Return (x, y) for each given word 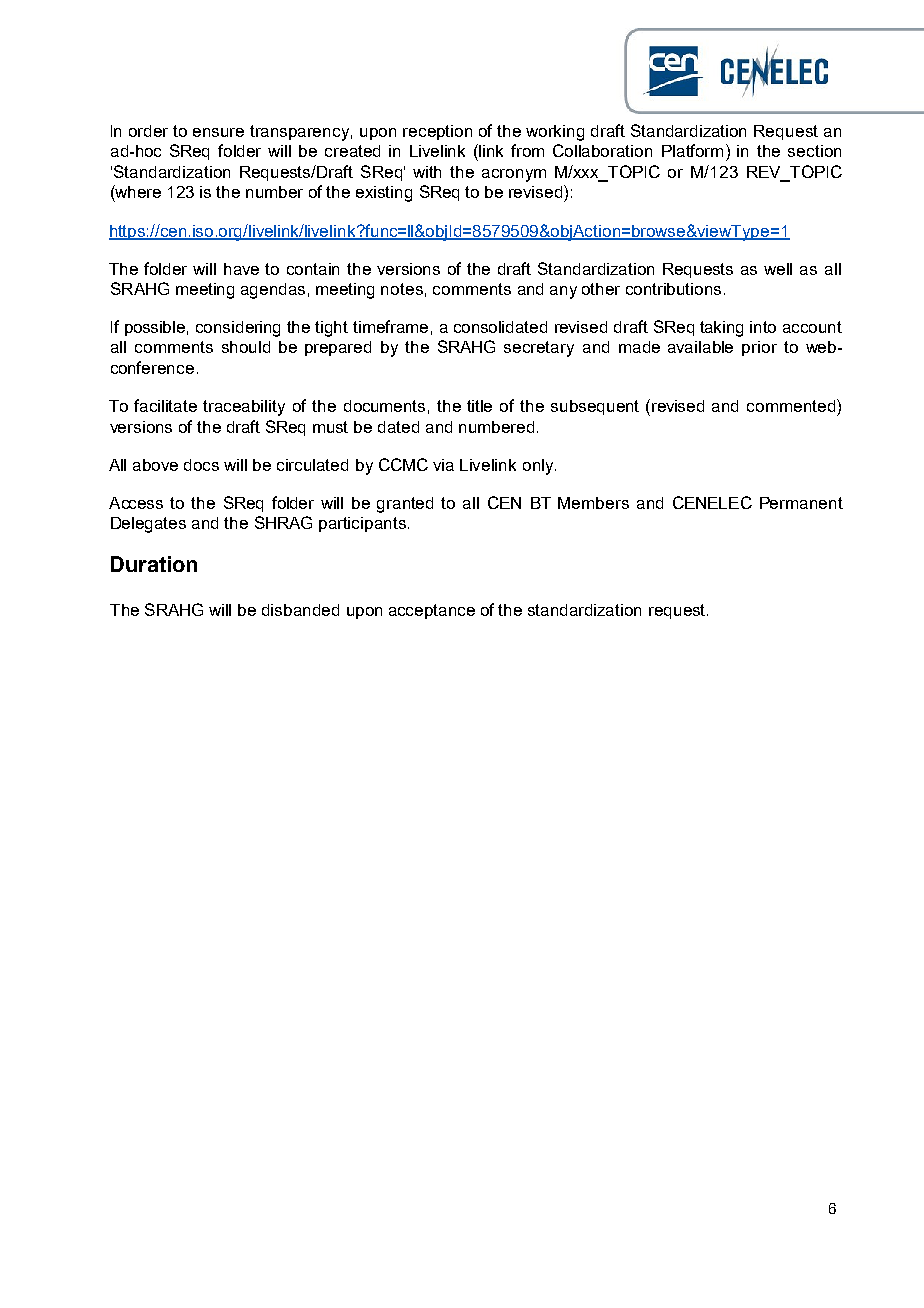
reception (437, 132)
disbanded (300, 610)
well (778, 269)
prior (759, 348)
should (246, 347)
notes (402, 289)
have (241, 269)
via (443, 465)
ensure (218, 132)
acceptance (432, 611)
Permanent (801, 503)
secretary (539, 349)
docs (201, 465)
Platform (692, 150)
